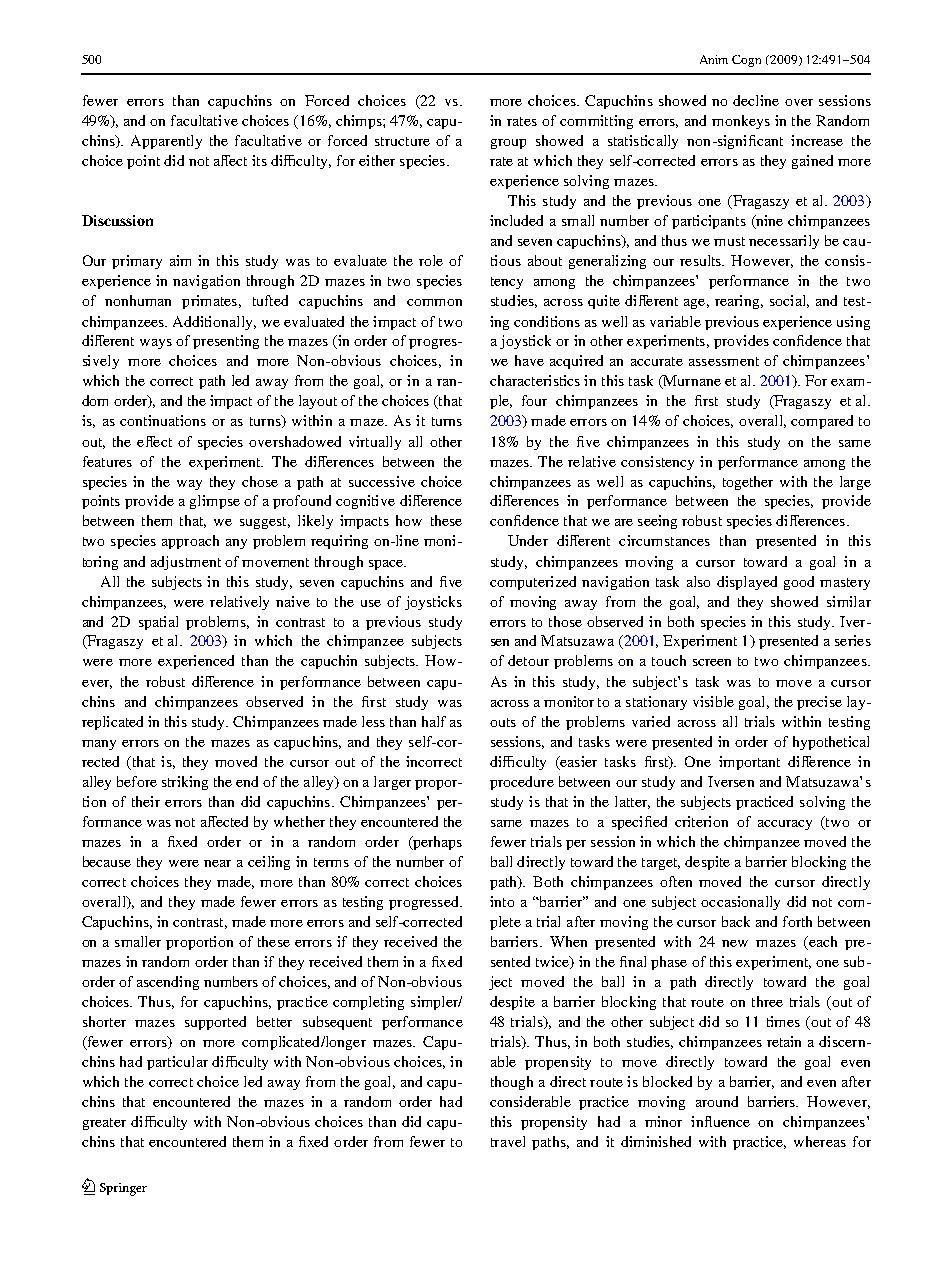  I want to click on particular, so click(177, 1063).
